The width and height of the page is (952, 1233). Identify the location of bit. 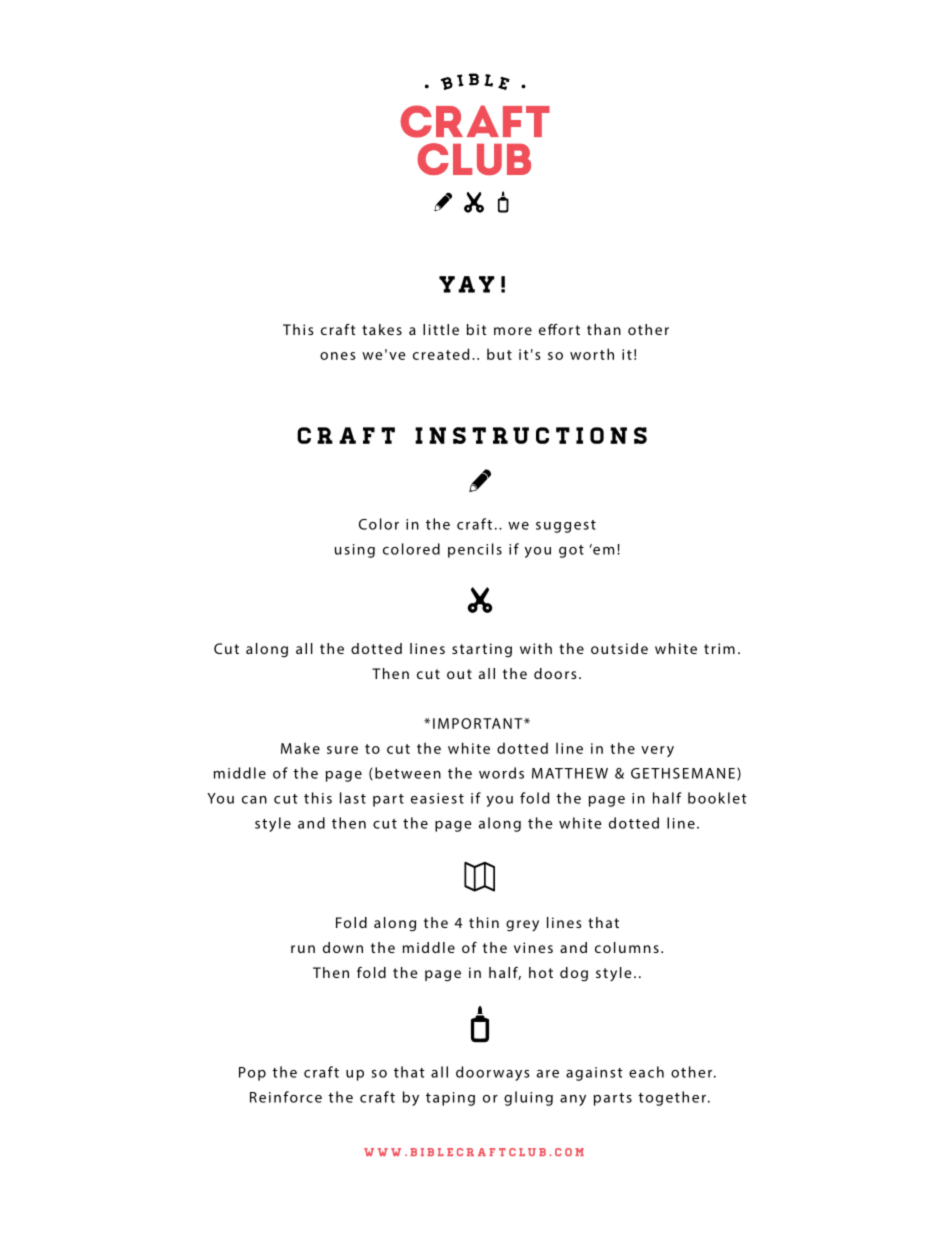
(476, 329).
